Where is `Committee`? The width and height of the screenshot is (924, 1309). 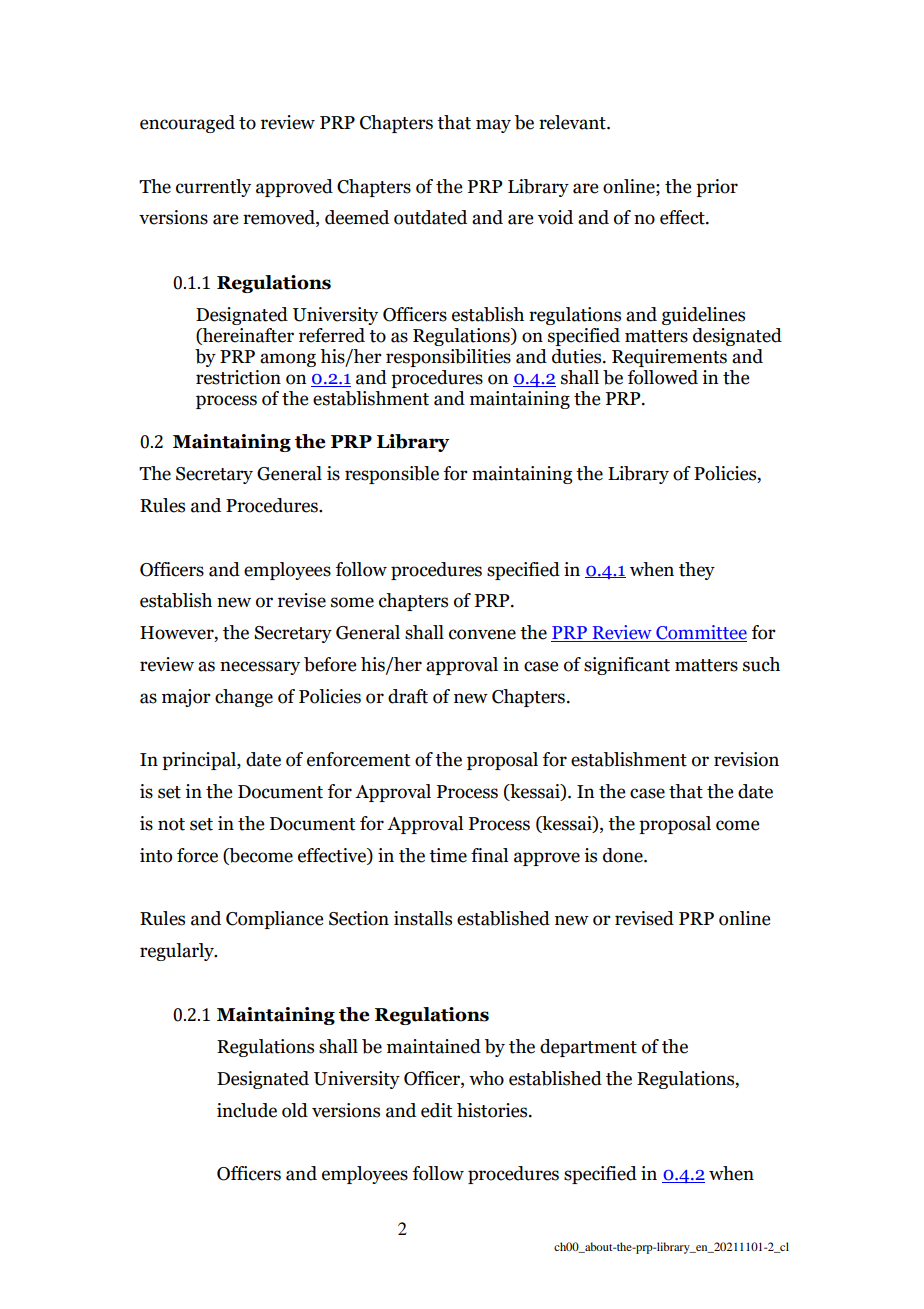
Committee is located at coordinates (700, 633).
